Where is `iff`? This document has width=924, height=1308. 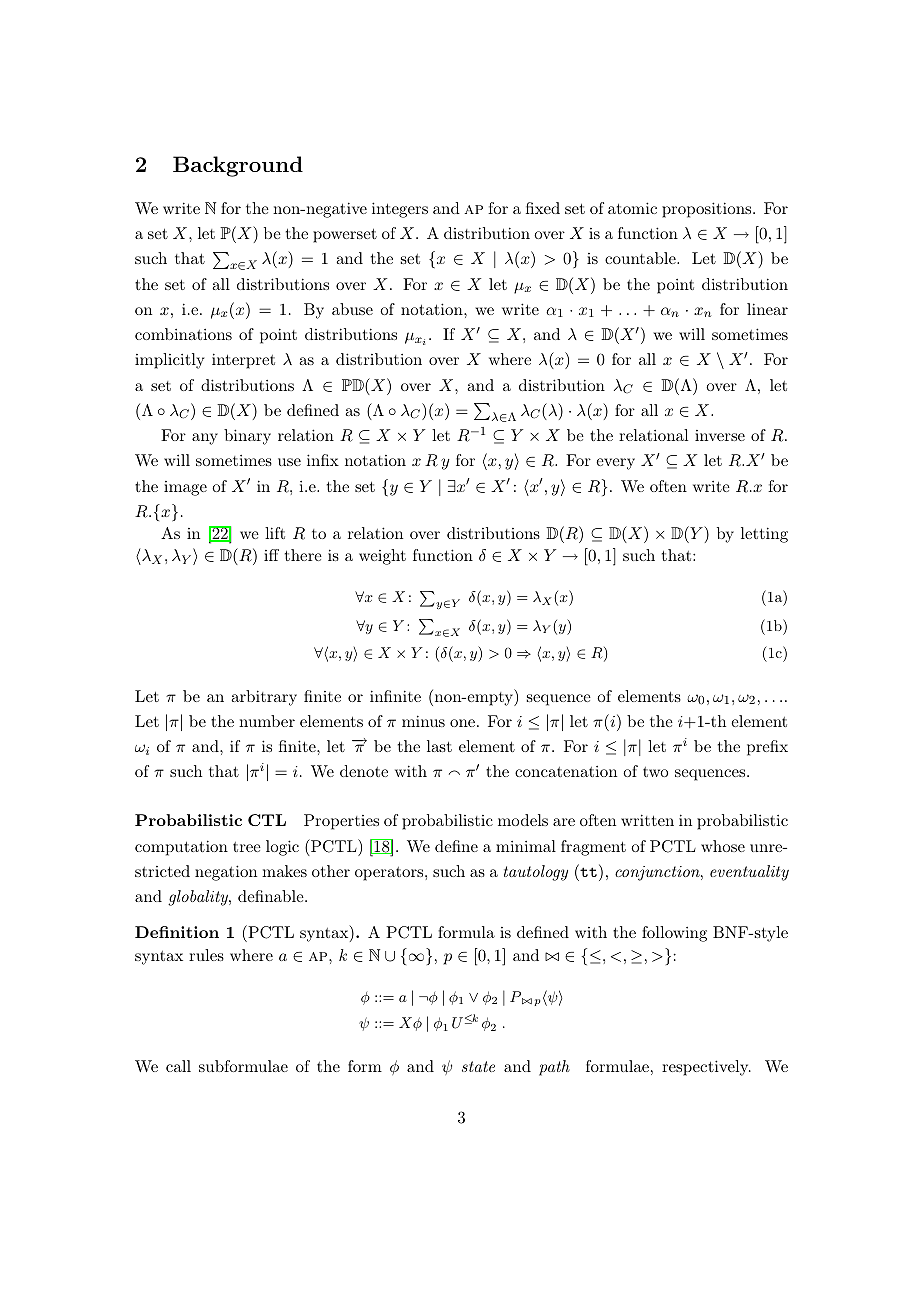 iff is located at coordinates (271, 555).
